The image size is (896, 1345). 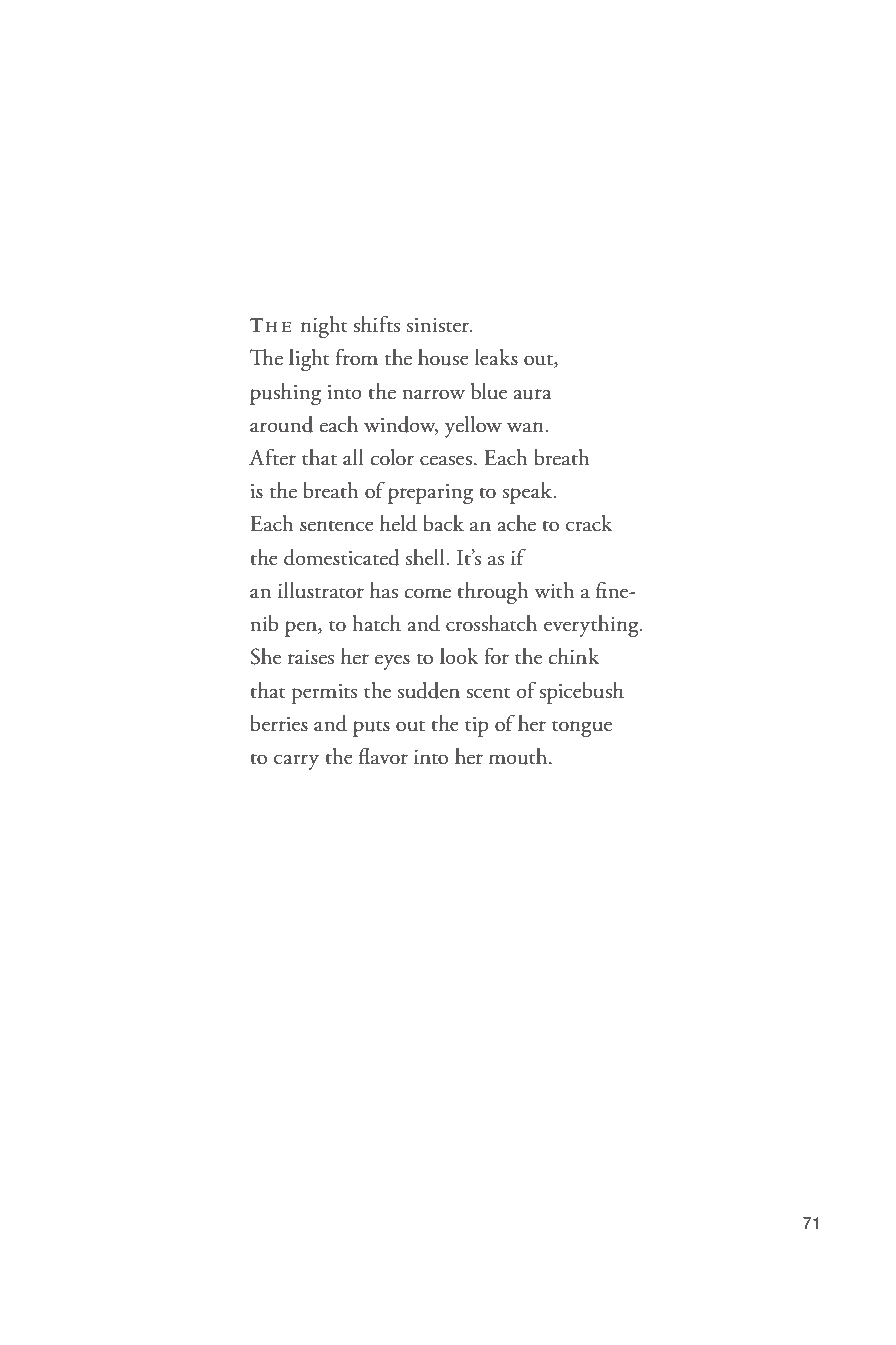 What do you see at coordinates (383, 756) in the screenshot?
I see `flavor` at bounding box center [383, 756].
